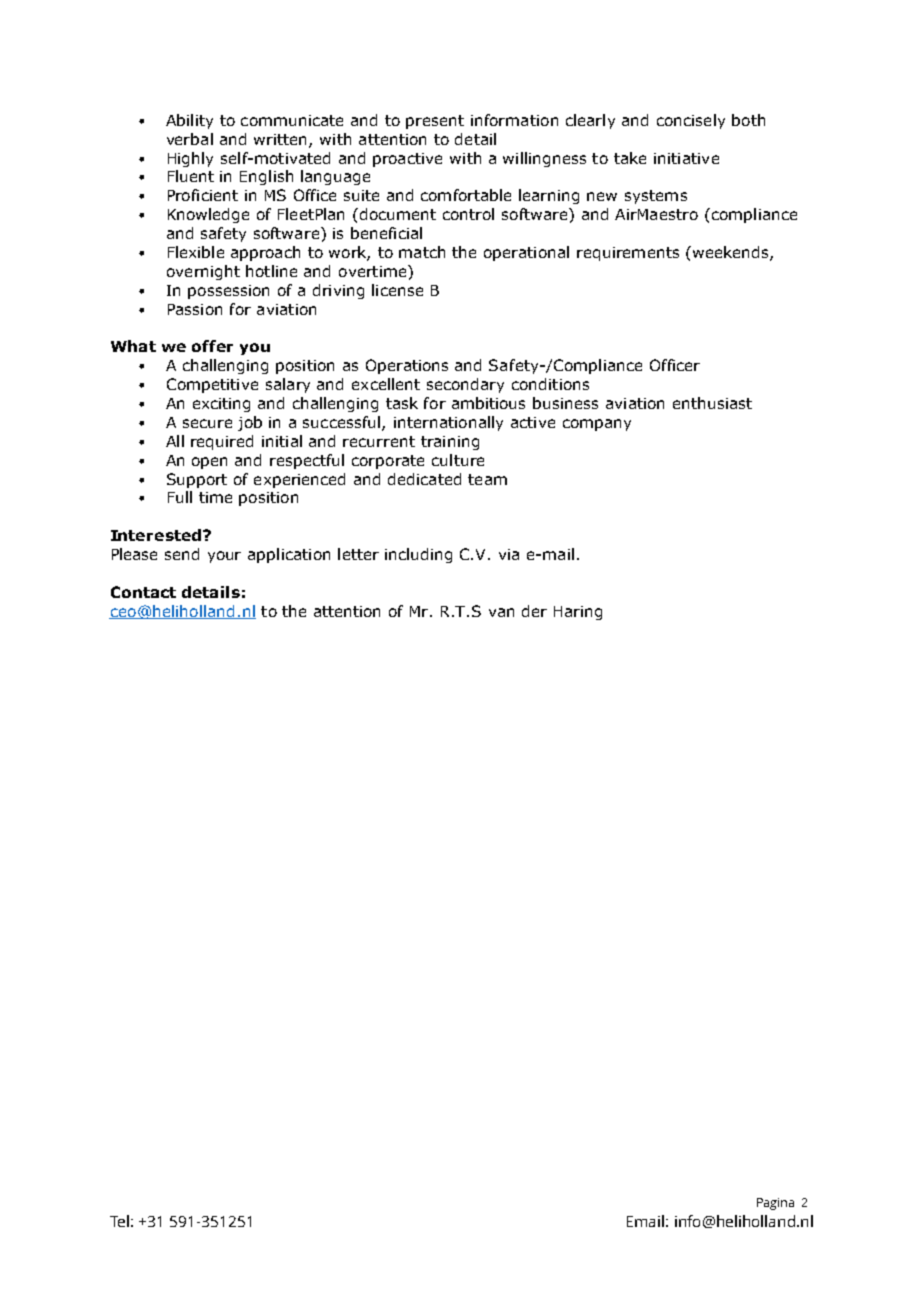 Image resolution: width=924 pixels, height=1308 pixels. I want to click on including, so click(418, 555).
